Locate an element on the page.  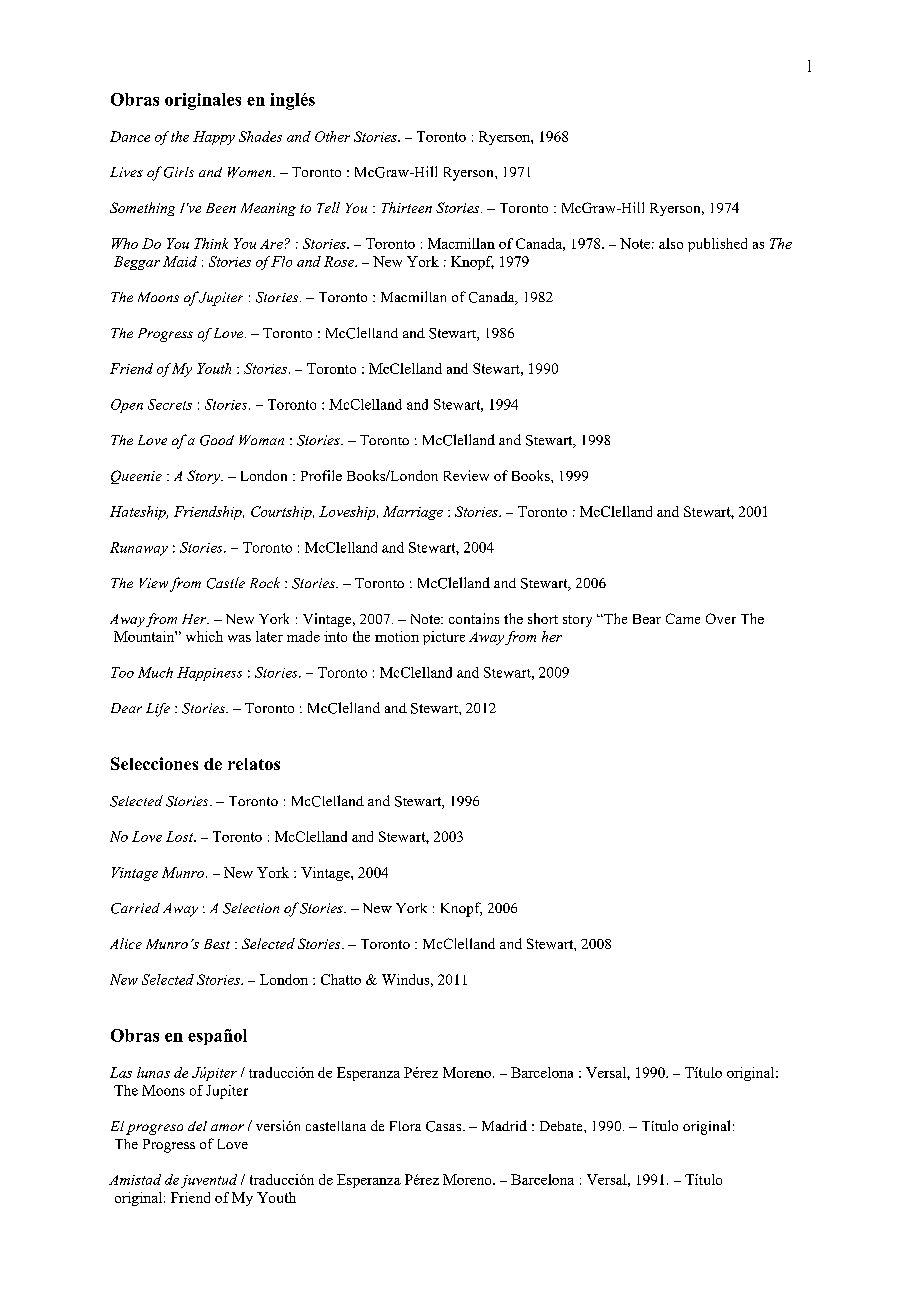
Happiness is located at coordinates (209, 674).
